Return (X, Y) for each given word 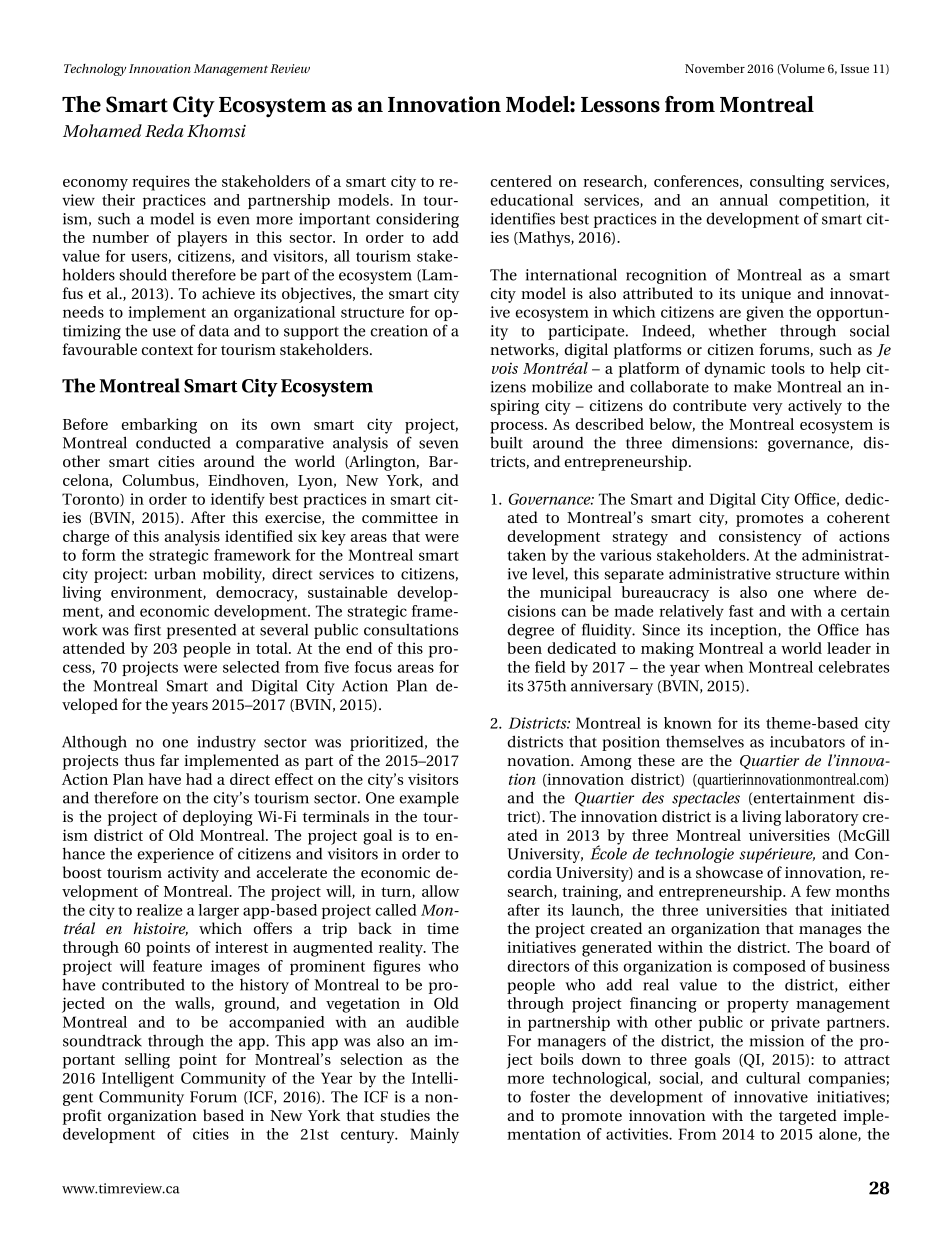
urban (175, 573)
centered (521, 181)
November (715, 68)
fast (741, 611)
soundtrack (102, 1040)
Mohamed (102, 130)
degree (530, 631)
